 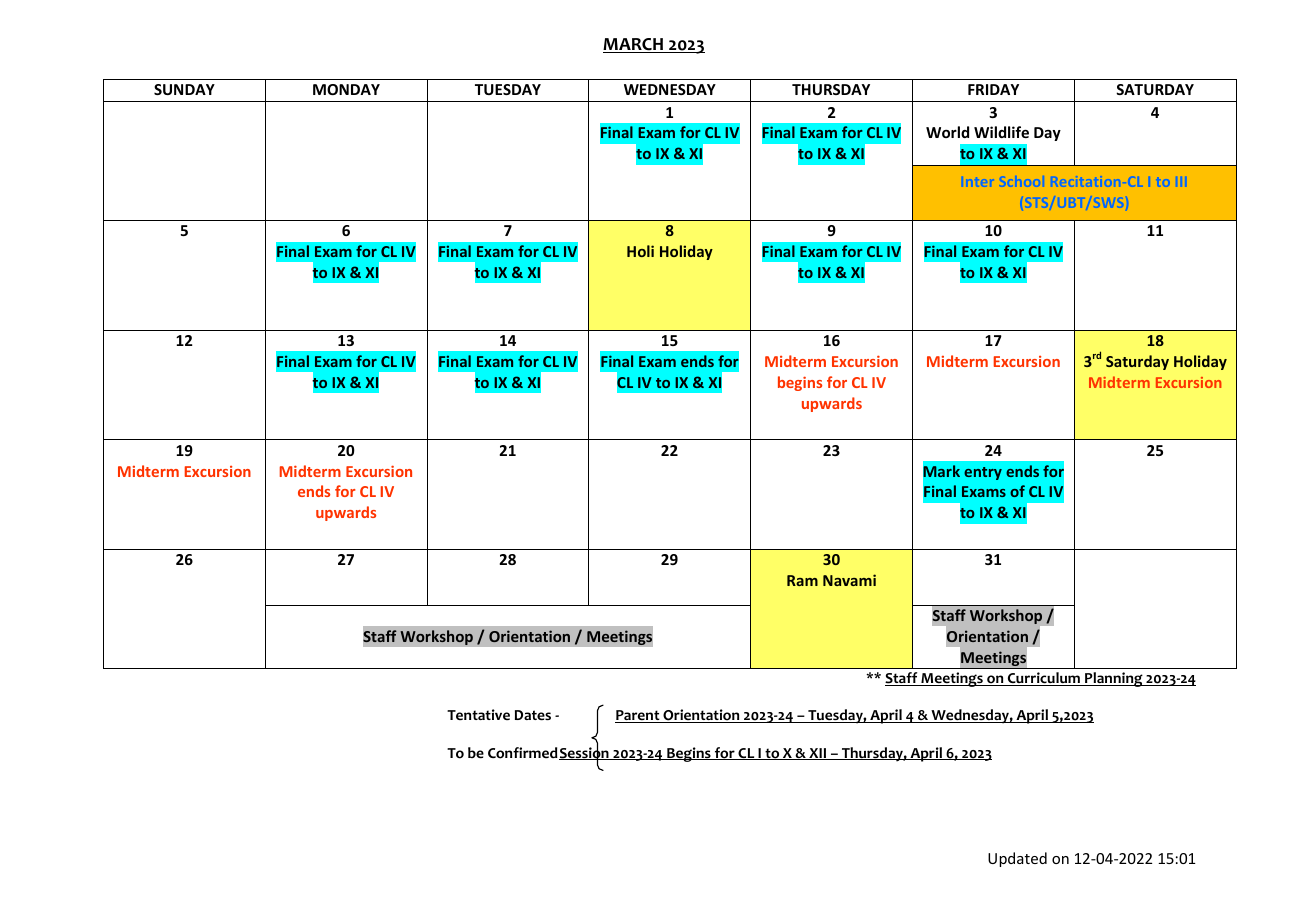 I want to click on SUNDAY, so click(x=184, y=89).
